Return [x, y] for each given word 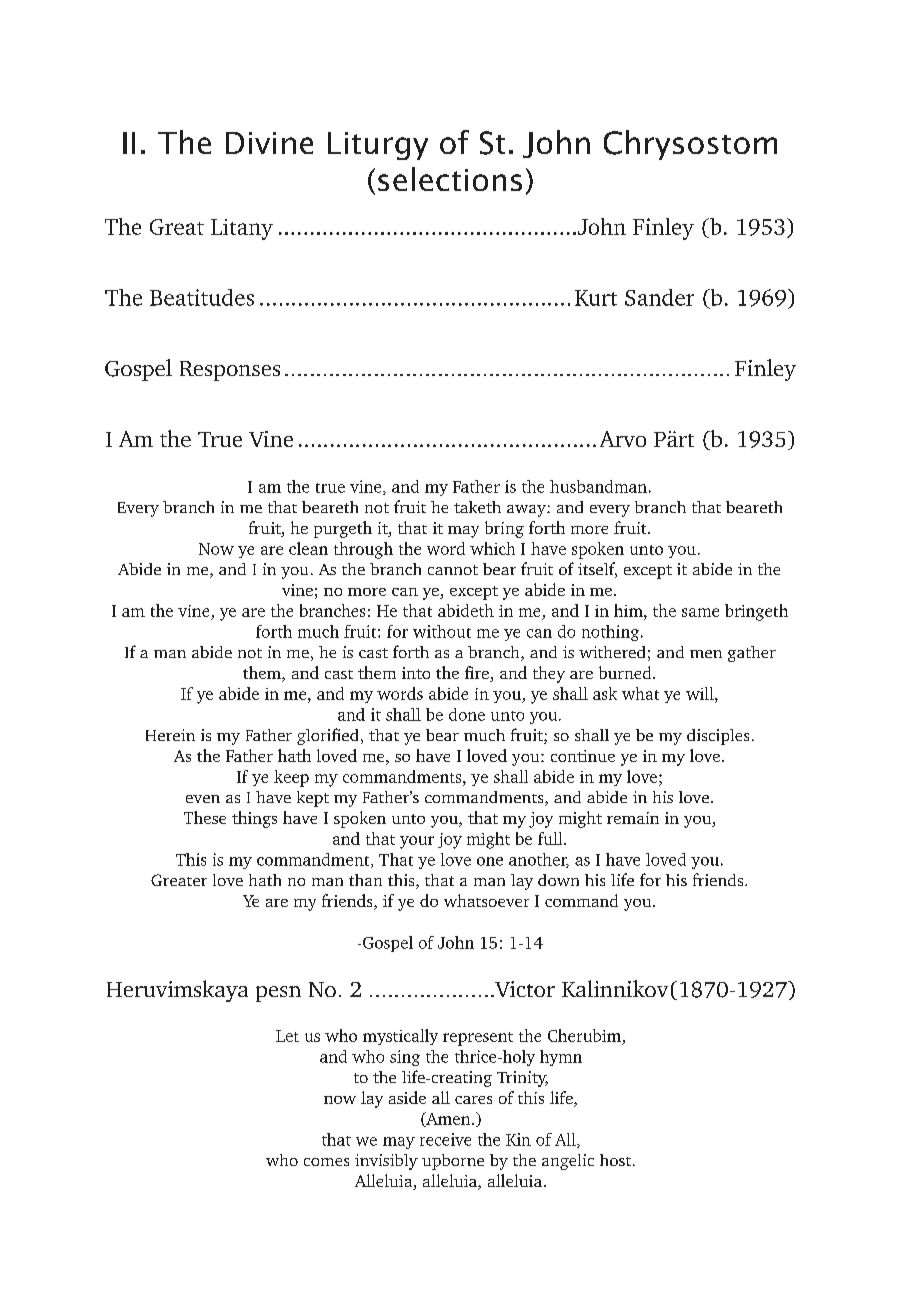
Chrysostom [690, 145]
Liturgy [378, 146]
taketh [477, 507]
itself [597, 570]
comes [326, 1162]
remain [633, 818]
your [417, 842]
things [254, 819]
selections [450, 179]
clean [308, 548]
